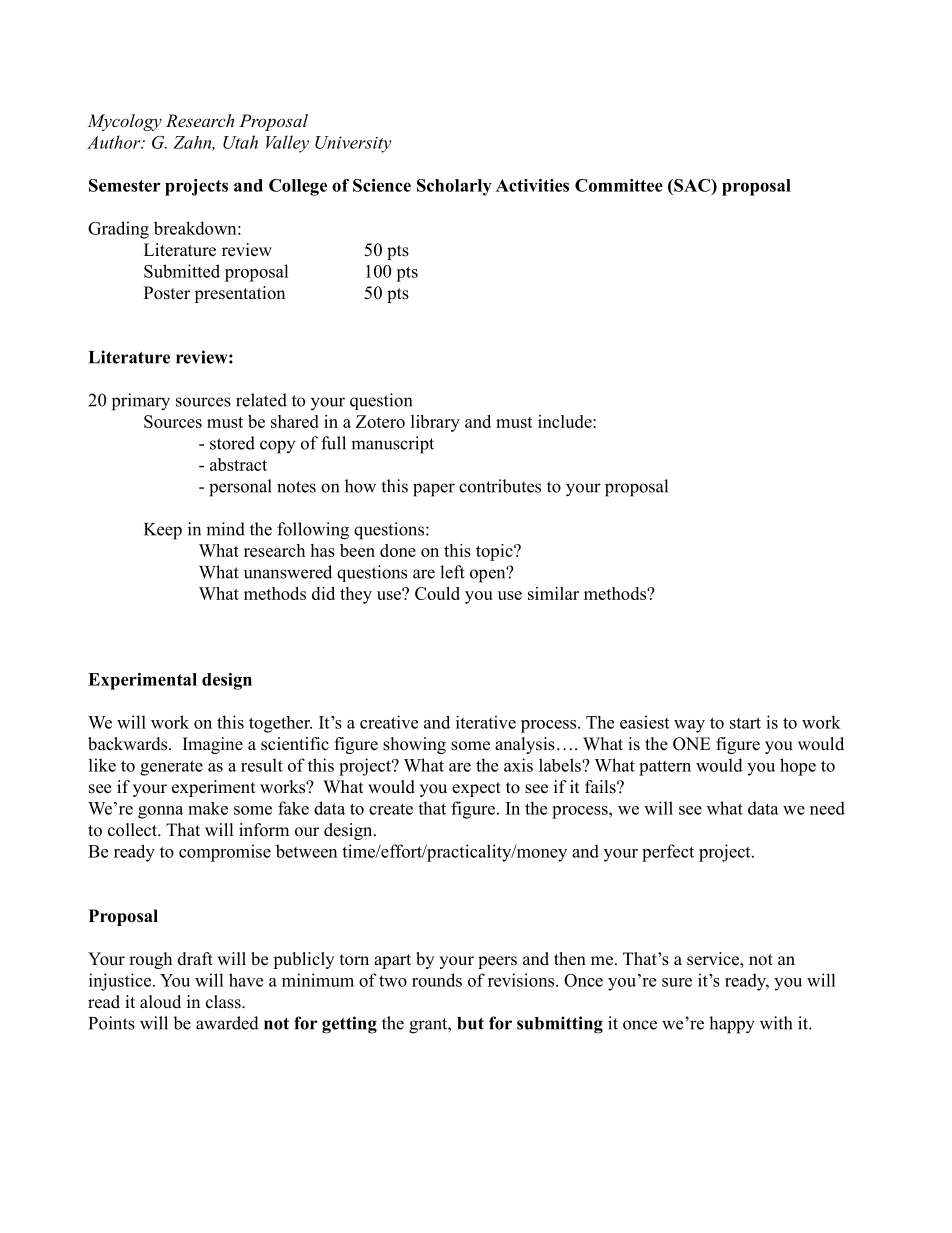 The height and width of the document is (1233, 952). What do you see at coordinates (141, 402) in the document?
I see `primary` at bounding box center [141, 402].
